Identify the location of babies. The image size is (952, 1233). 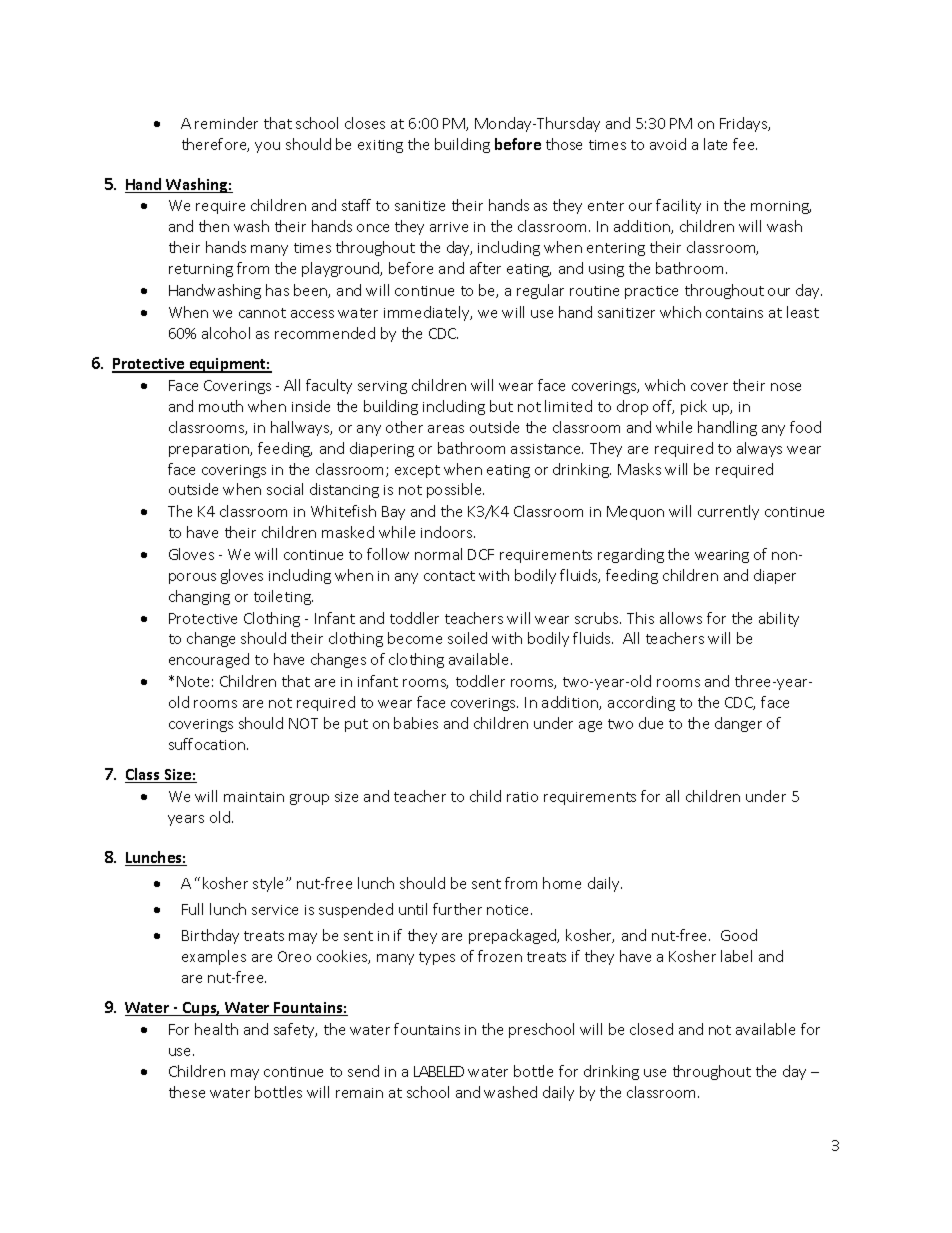
(416, 723).
